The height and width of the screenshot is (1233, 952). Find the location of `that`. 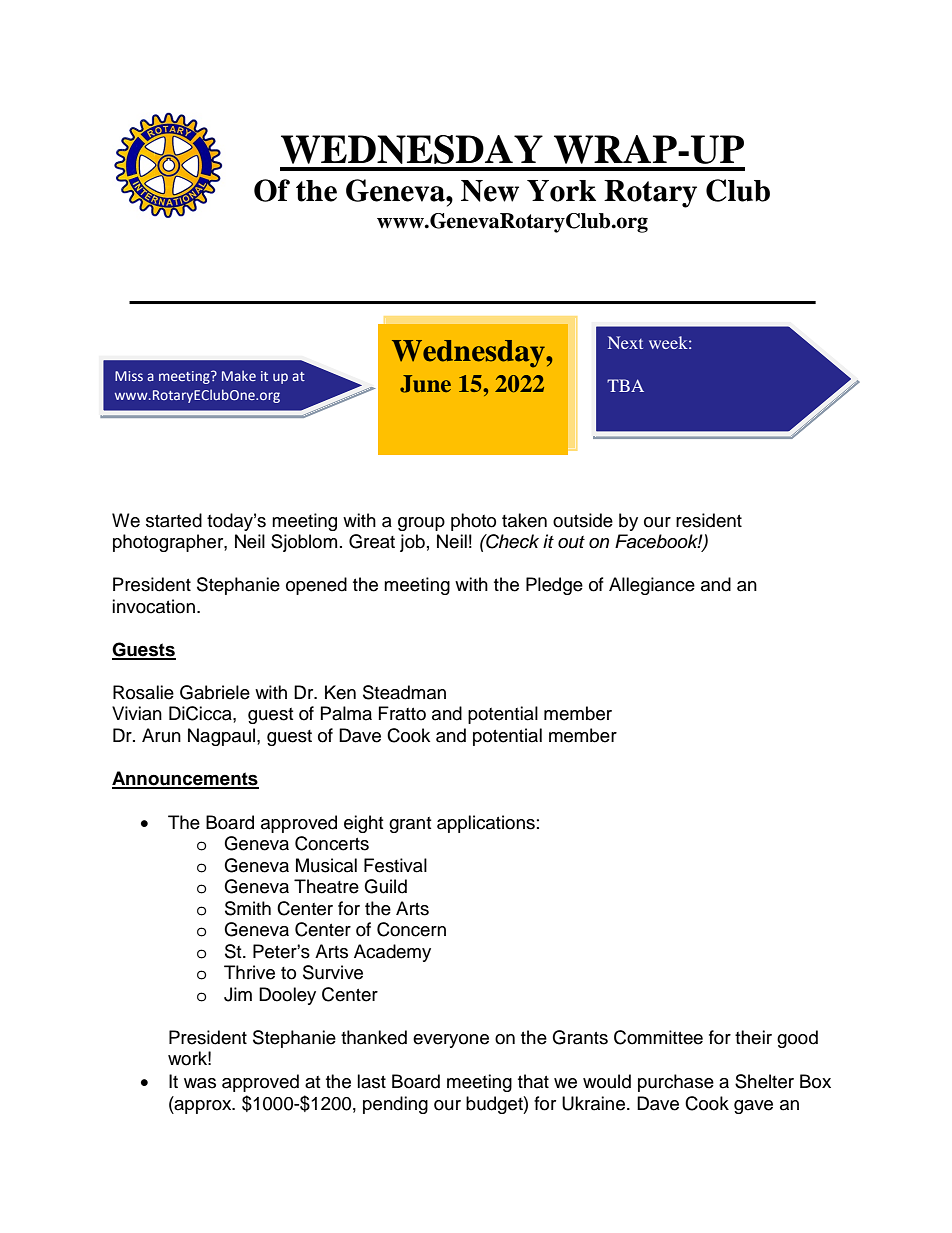

that is located at coordinates (533, 1081).
